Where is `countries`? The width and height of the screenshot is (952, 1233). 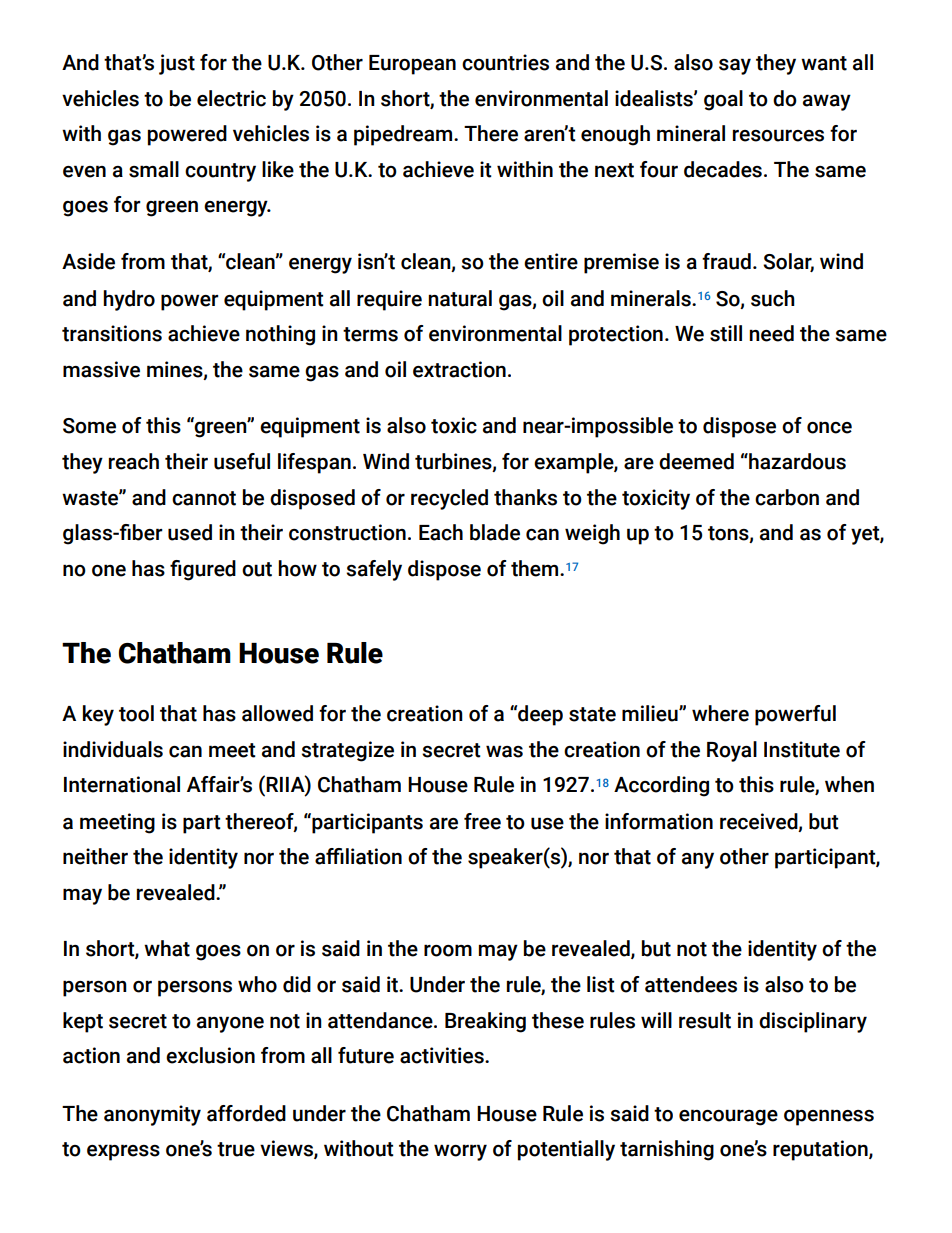 countries is located at coordinates (505, 62).
